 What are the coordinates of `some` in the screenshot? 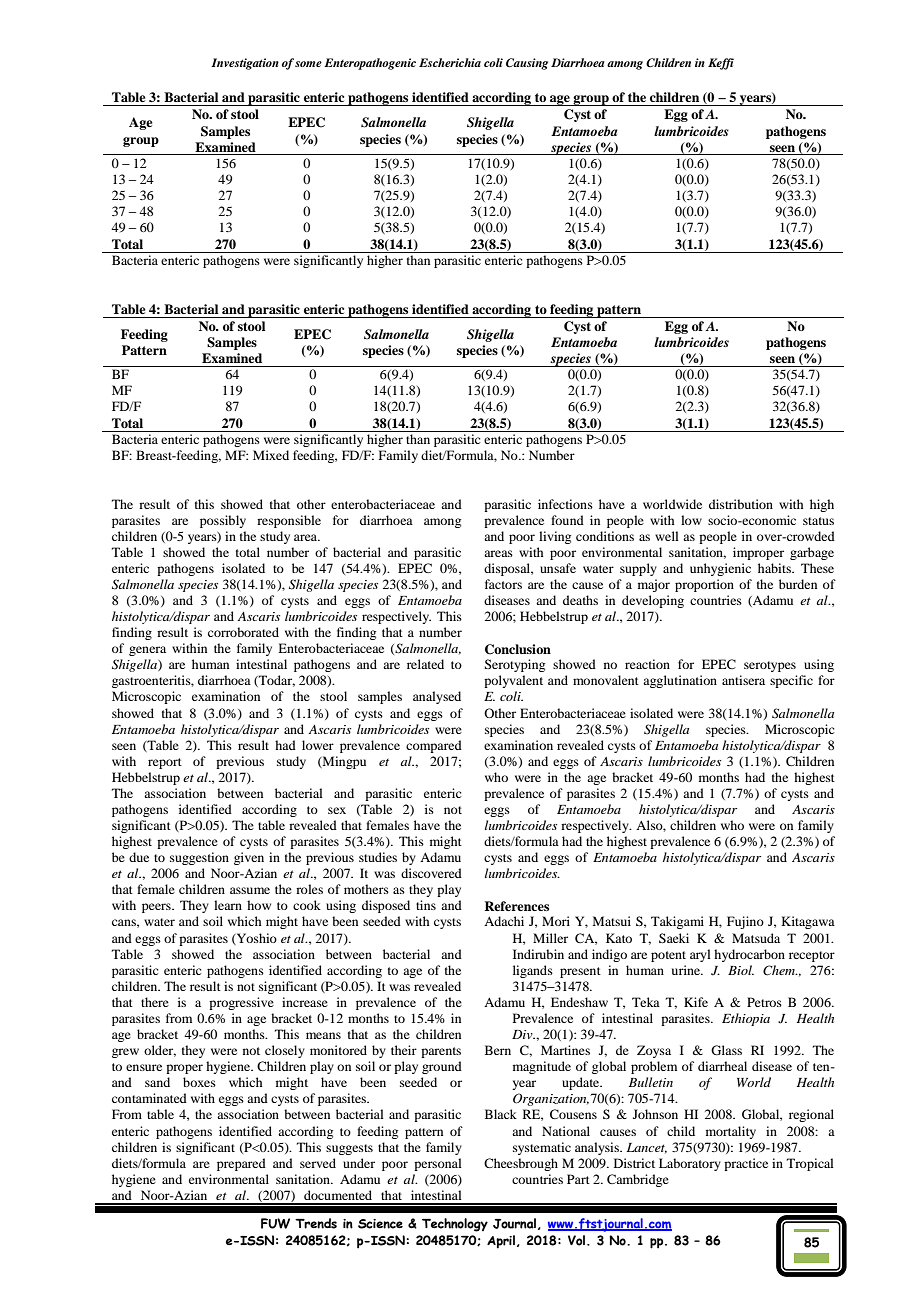 It's located at (308, 64).
